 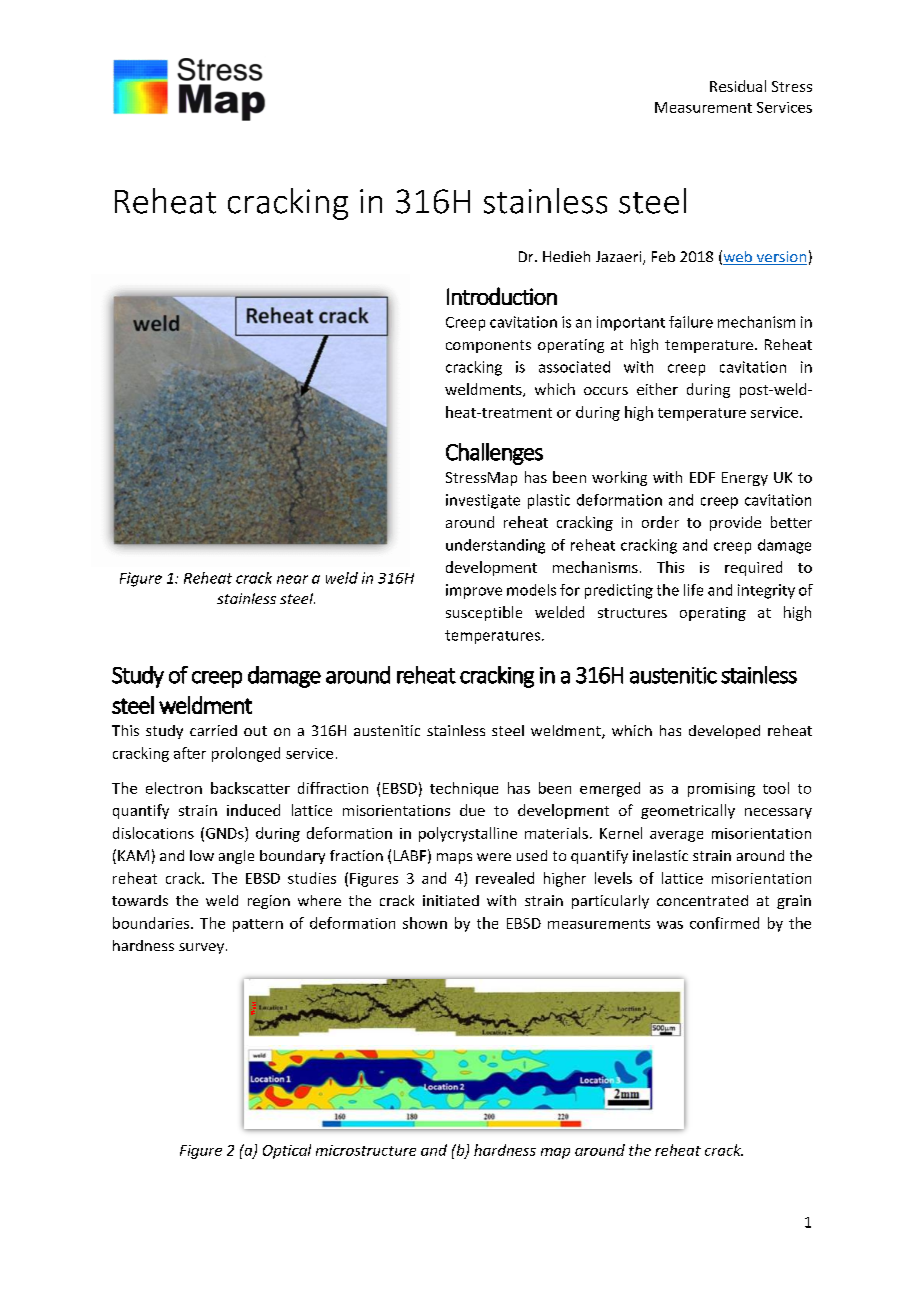 What do you see at coordinates (738, 86) in the screenshot?
I see `Residual` at bounding box center [738, 86].
